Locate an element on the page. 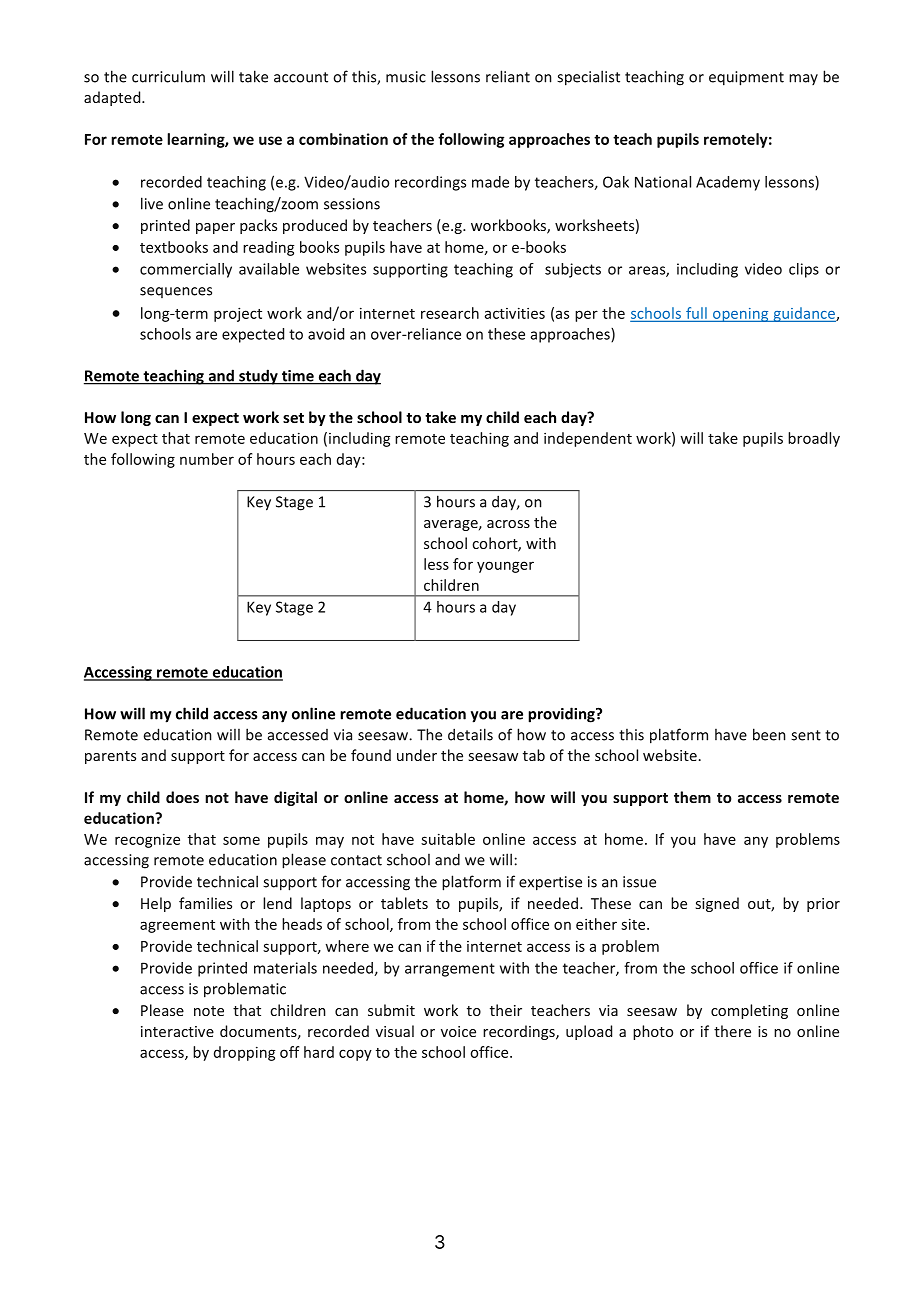  curriculum is located at coordinates (168, 76).
